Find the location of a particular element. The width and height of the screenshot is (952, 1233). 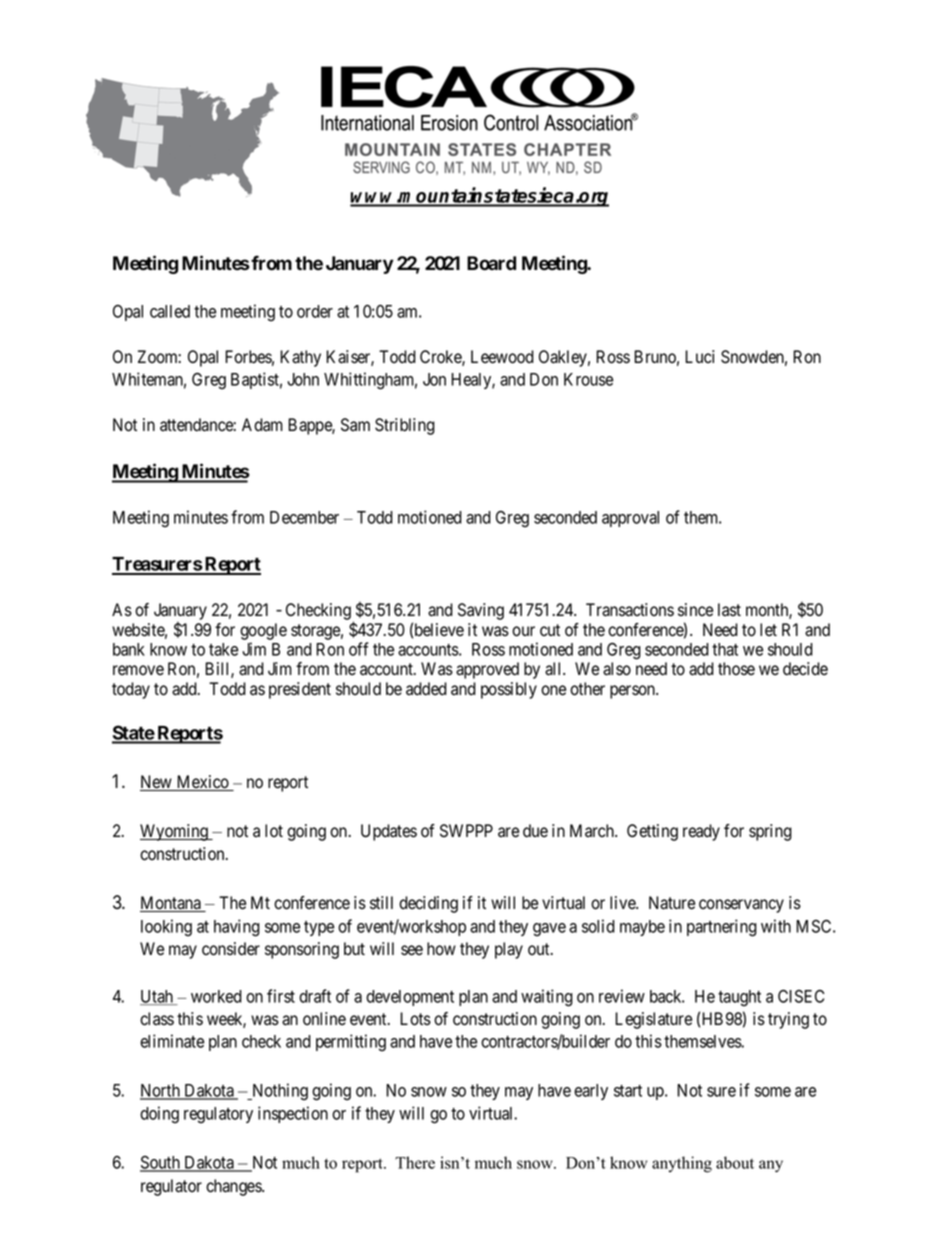

ready is located at coordinates (701, 832).
